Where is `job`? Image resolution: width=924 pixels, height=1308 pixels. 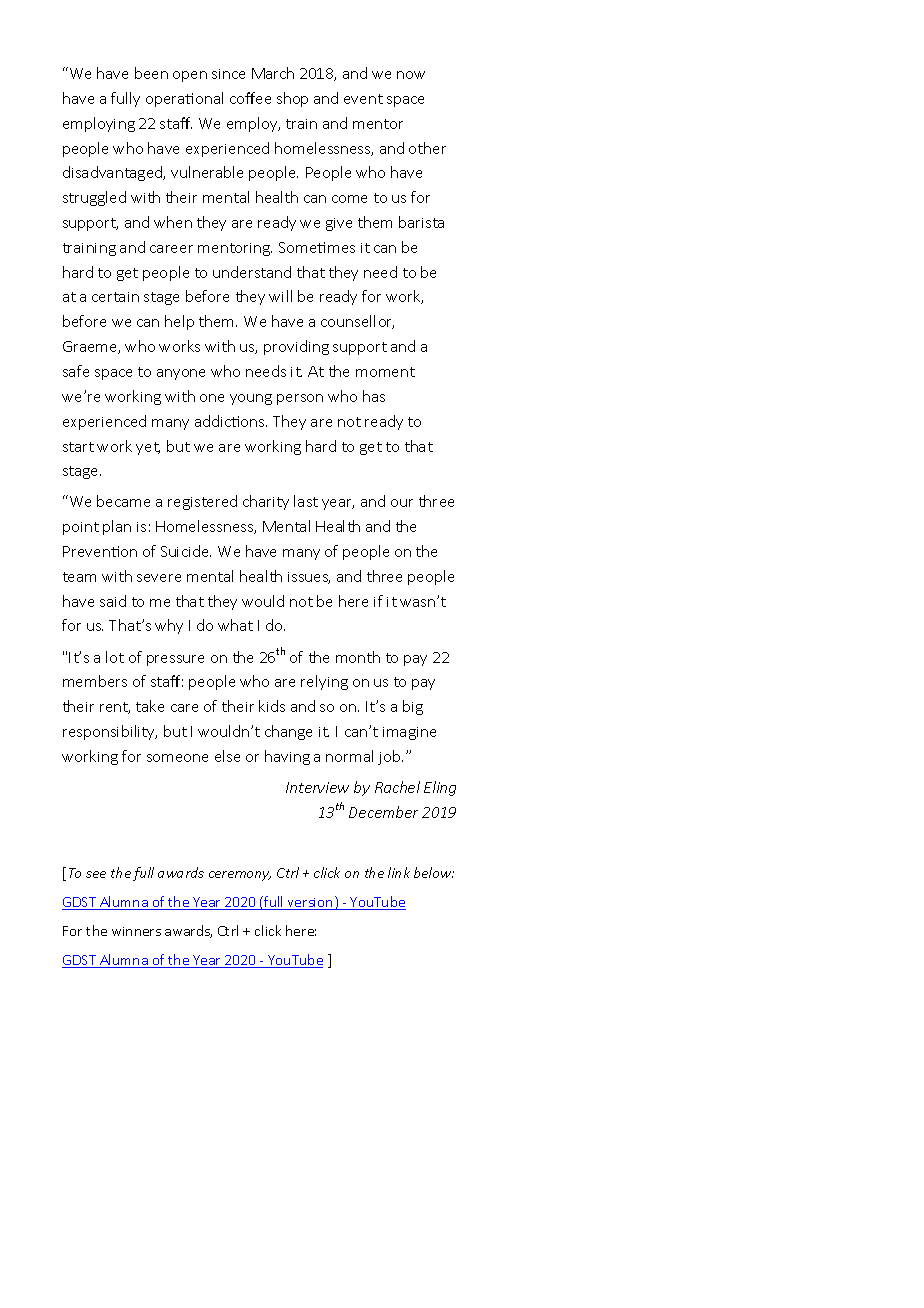
job is located at coordinates (390, 757).
